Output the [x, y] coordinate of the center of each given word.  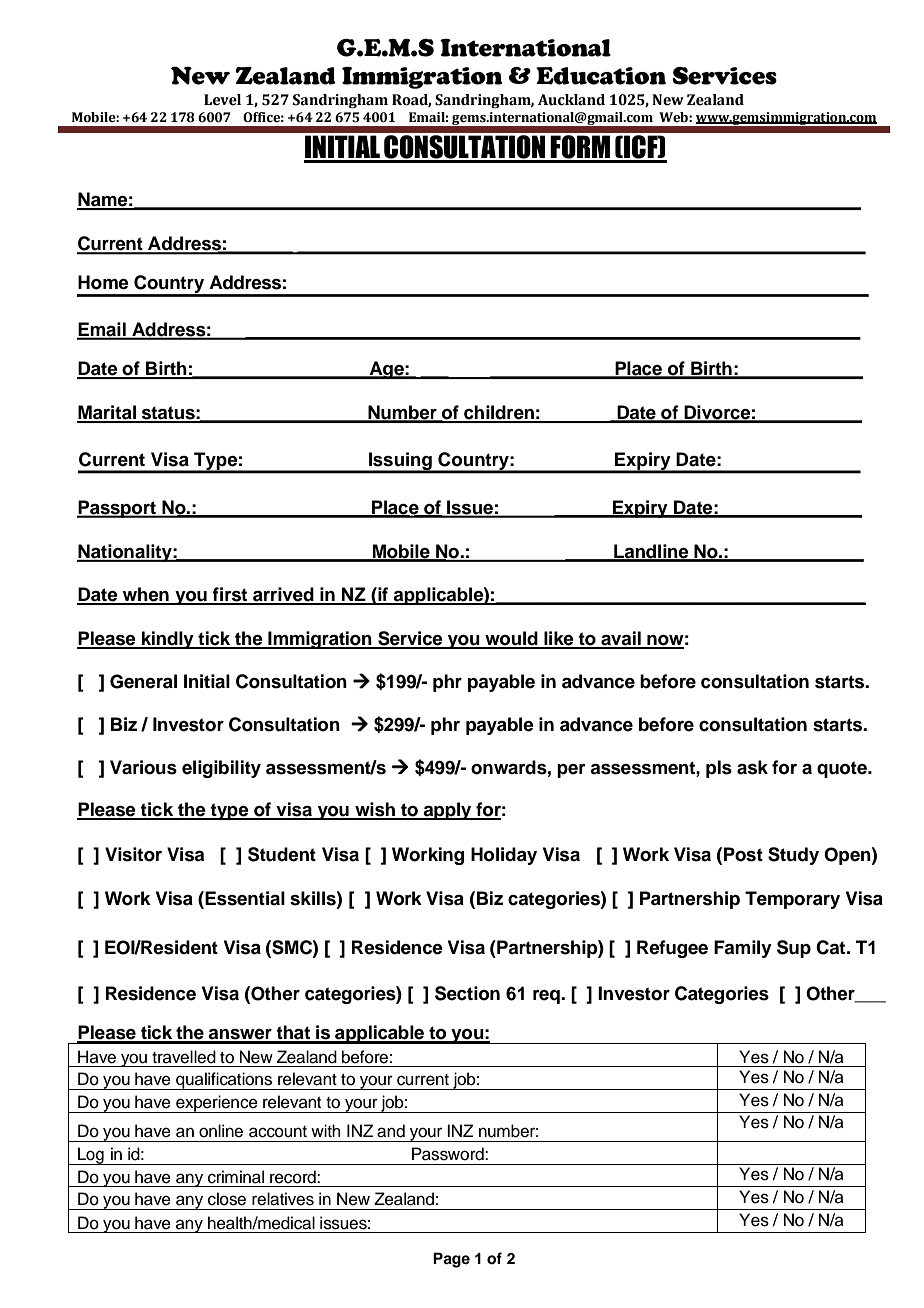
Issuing [400, 462]
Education [601, 76]
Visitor [133, 854]
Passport [117, 509]
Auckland [571, 100]
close [227, 1199]
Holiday [504, 856]
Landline [651, 552]
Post [743, 854]
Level [222, 100]
